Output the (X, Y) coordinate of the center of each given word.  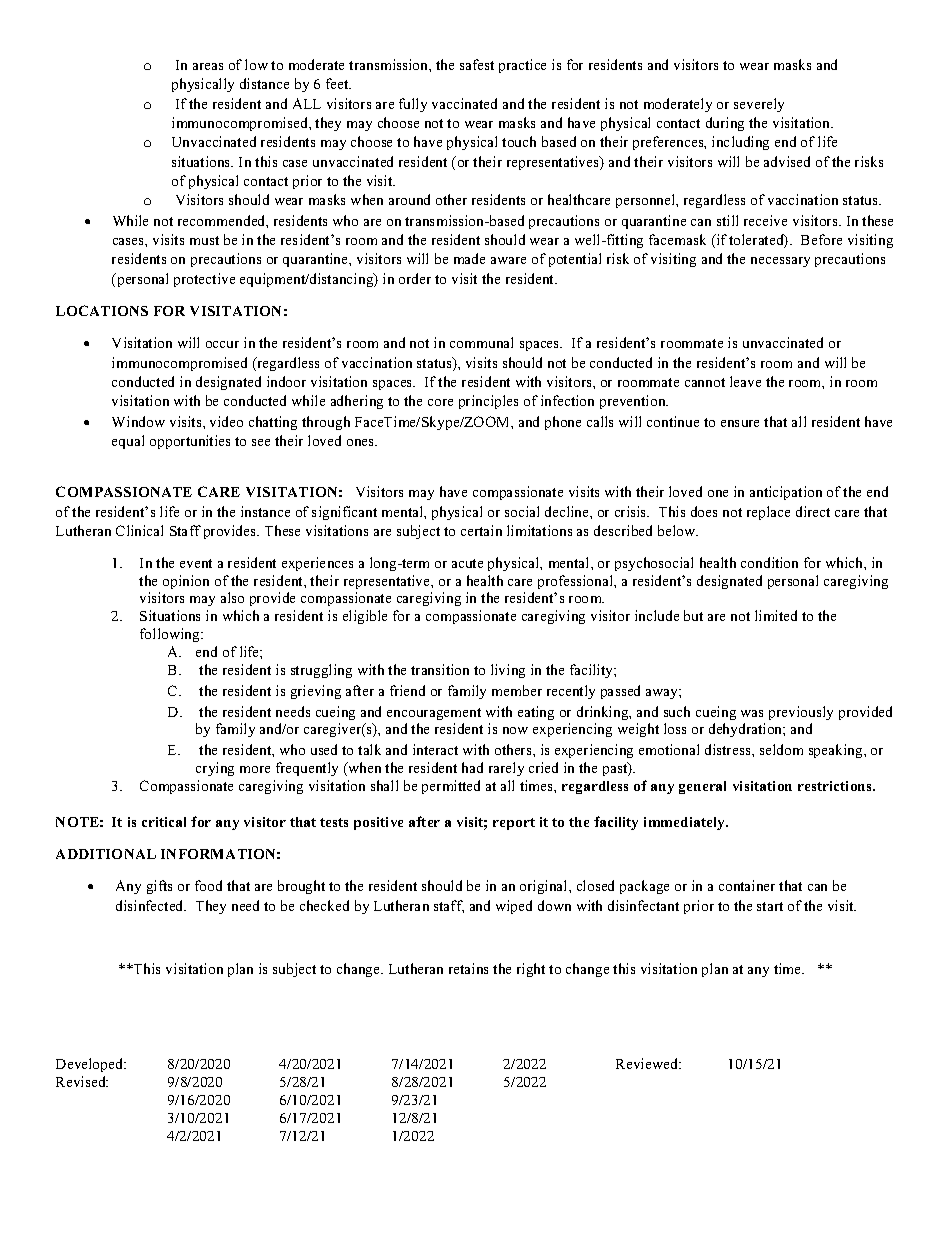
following (171, 635)
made (469, 258)
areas (208, 66)
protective (204, 280)
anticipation (786, 493)
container (747, 885)
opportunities (190, 442)
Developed (91, 1065)
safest (477, 64)
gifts (159, 887)
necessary (780, 262)
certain (481, 530)
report (514, 824)
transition (440, 669)
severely (759, 105)
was (752, 713)
